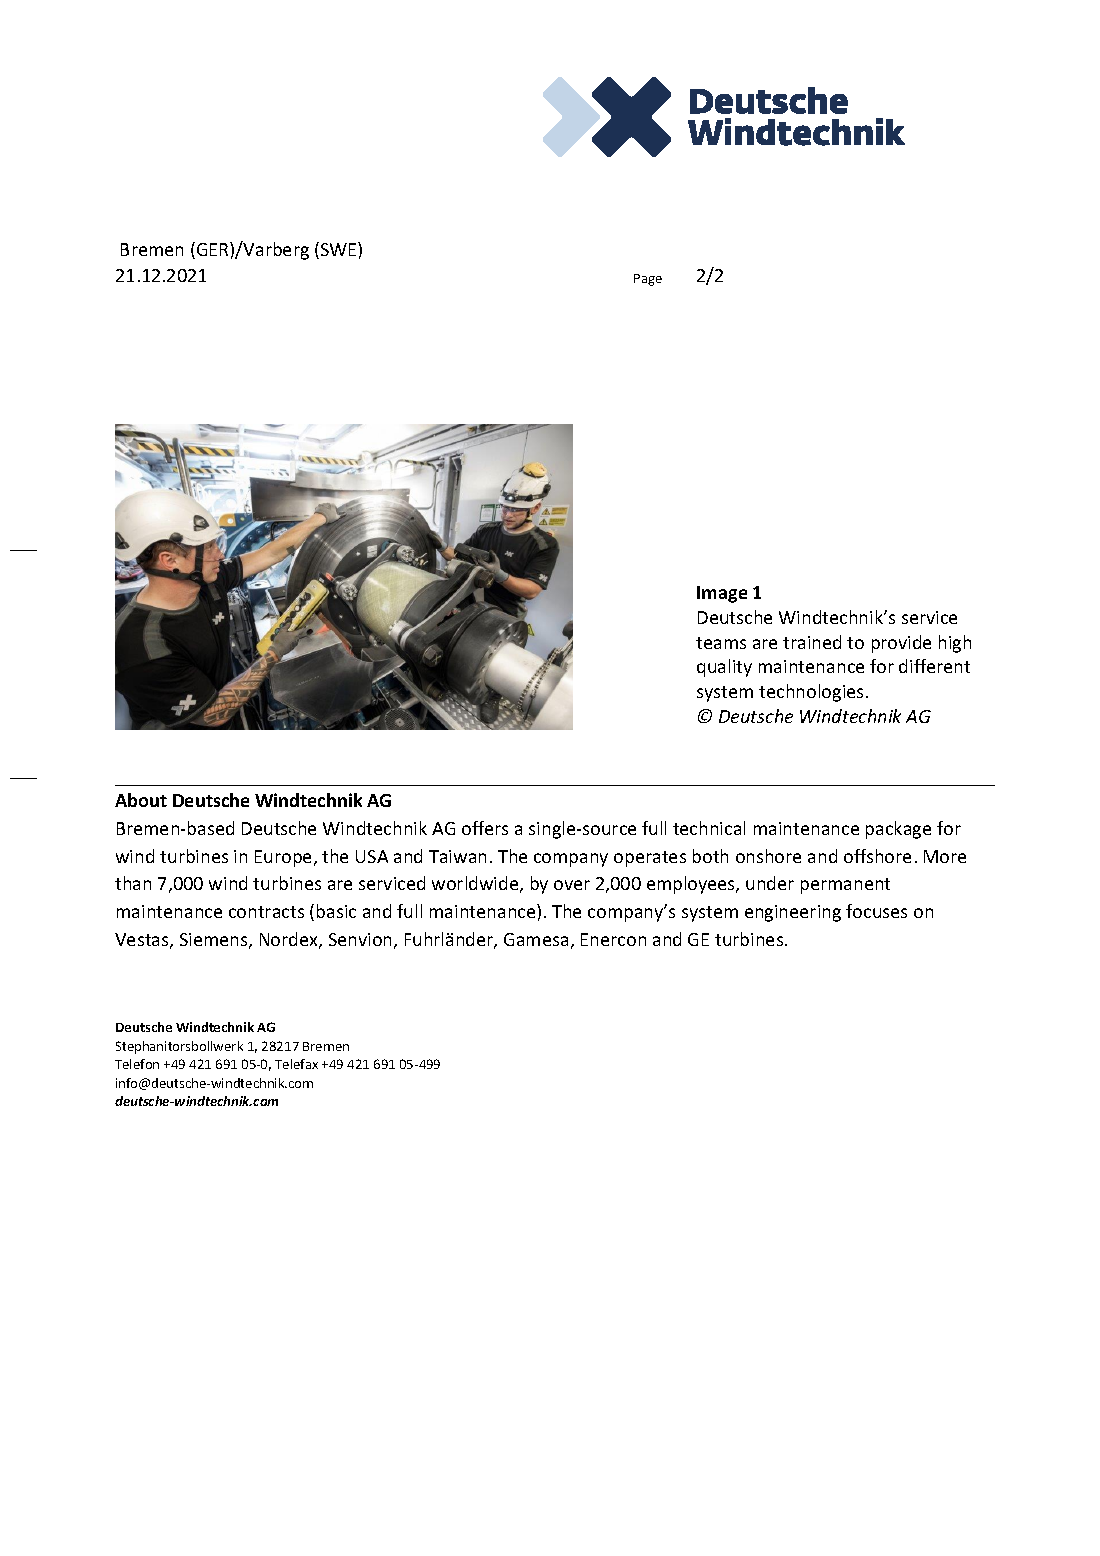 This screenshot has width=1100, height=1556. What do you see at coordinates (812, 642) in the screenshot?
I see `trained` at bounding box center [812, 642].
